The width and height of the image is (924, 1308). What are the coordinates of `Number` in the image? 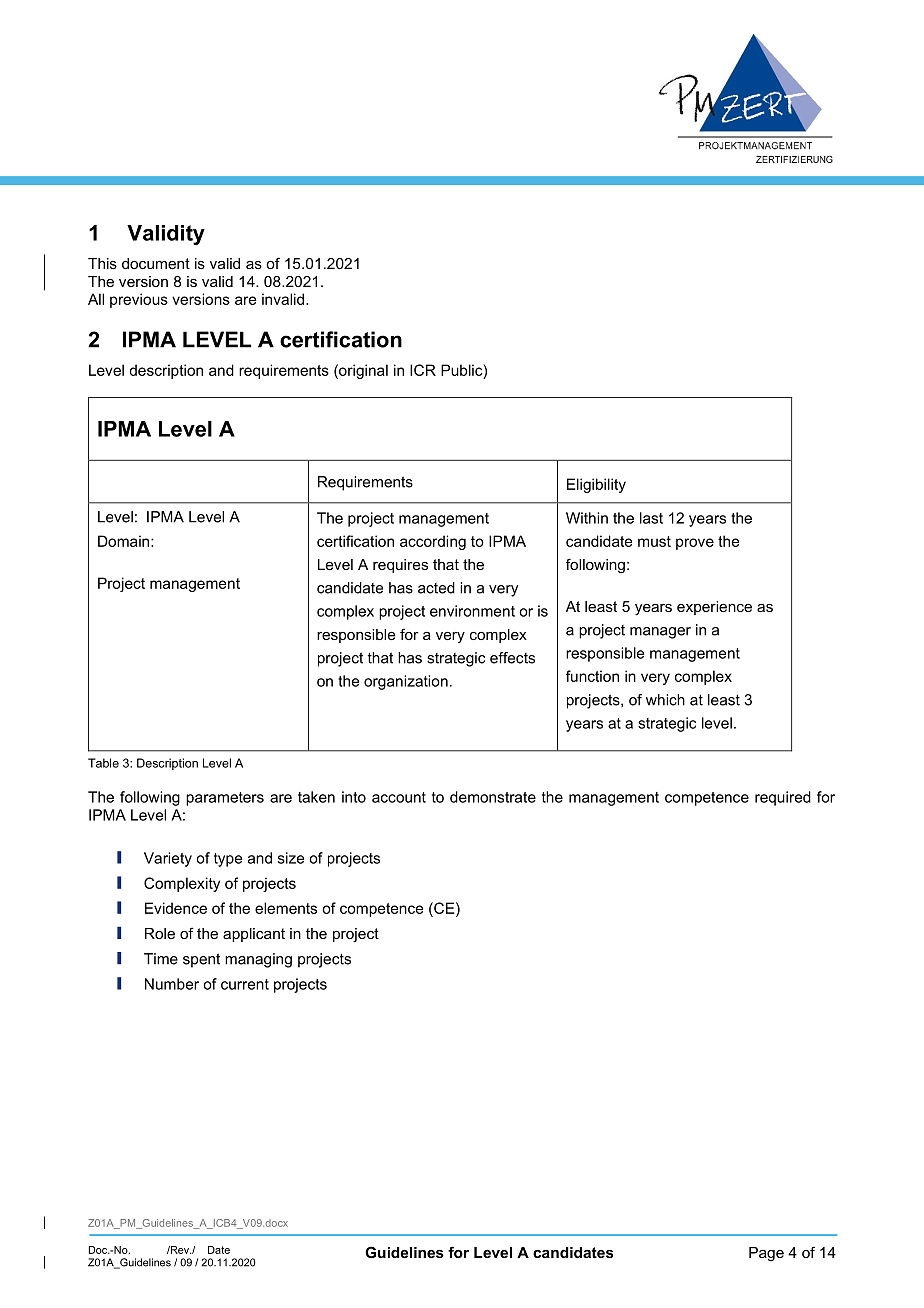 It's located at (172, 984).
